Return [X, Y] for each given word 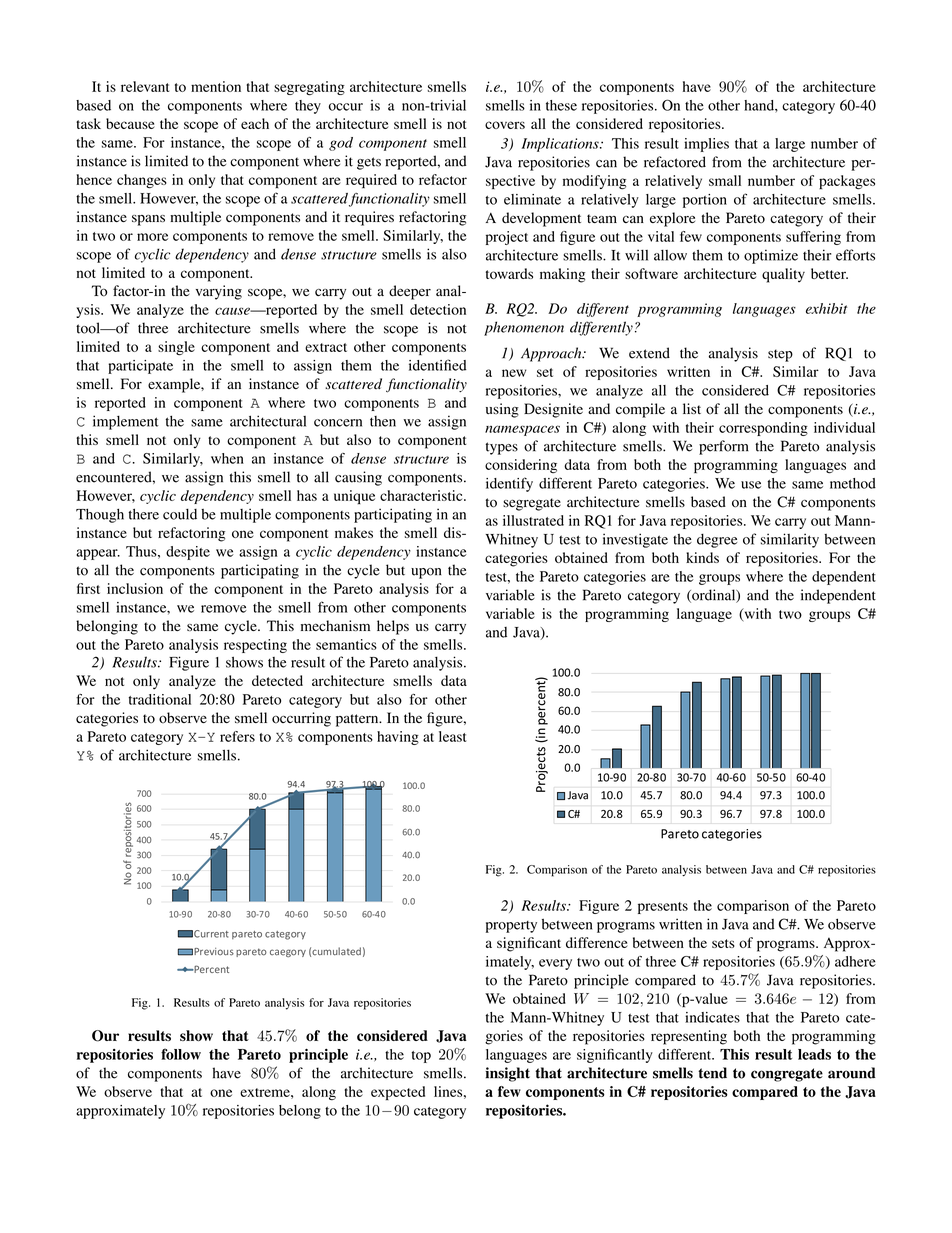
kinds [702, 557]
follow [181, 1054]
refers [237, 736]
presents [663, 908]
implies [706, 145]
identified [437, 365]
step [780, 355]
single [176, 348]
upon [426, 573]
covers [505, 125]
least [452, 736]
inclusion [135, 588]
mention [216, 86]
